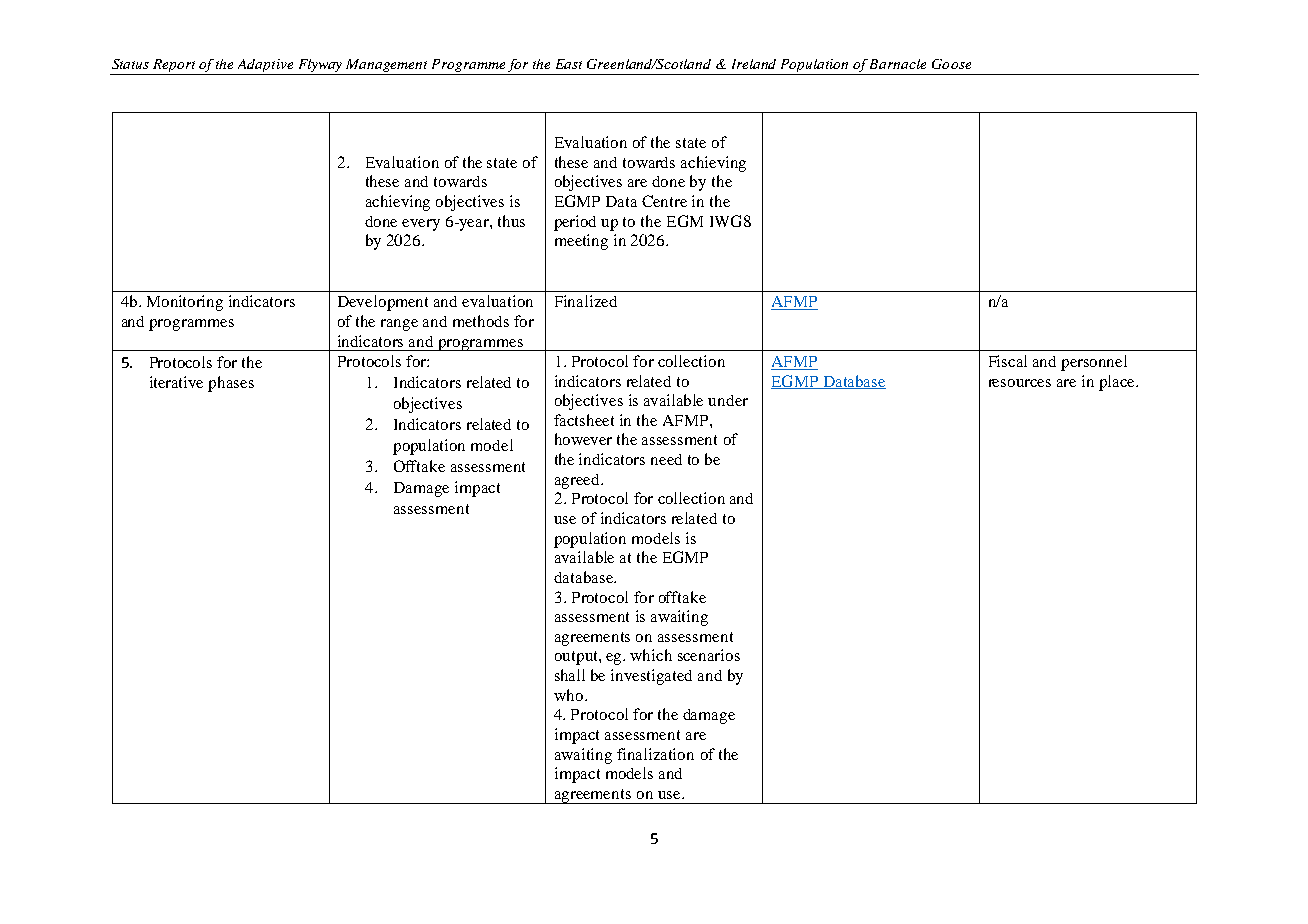 The width and height of the image is (1308, 924). Describe the element at coordinates (1020, 383) in the image. I see `resources` at that location.
